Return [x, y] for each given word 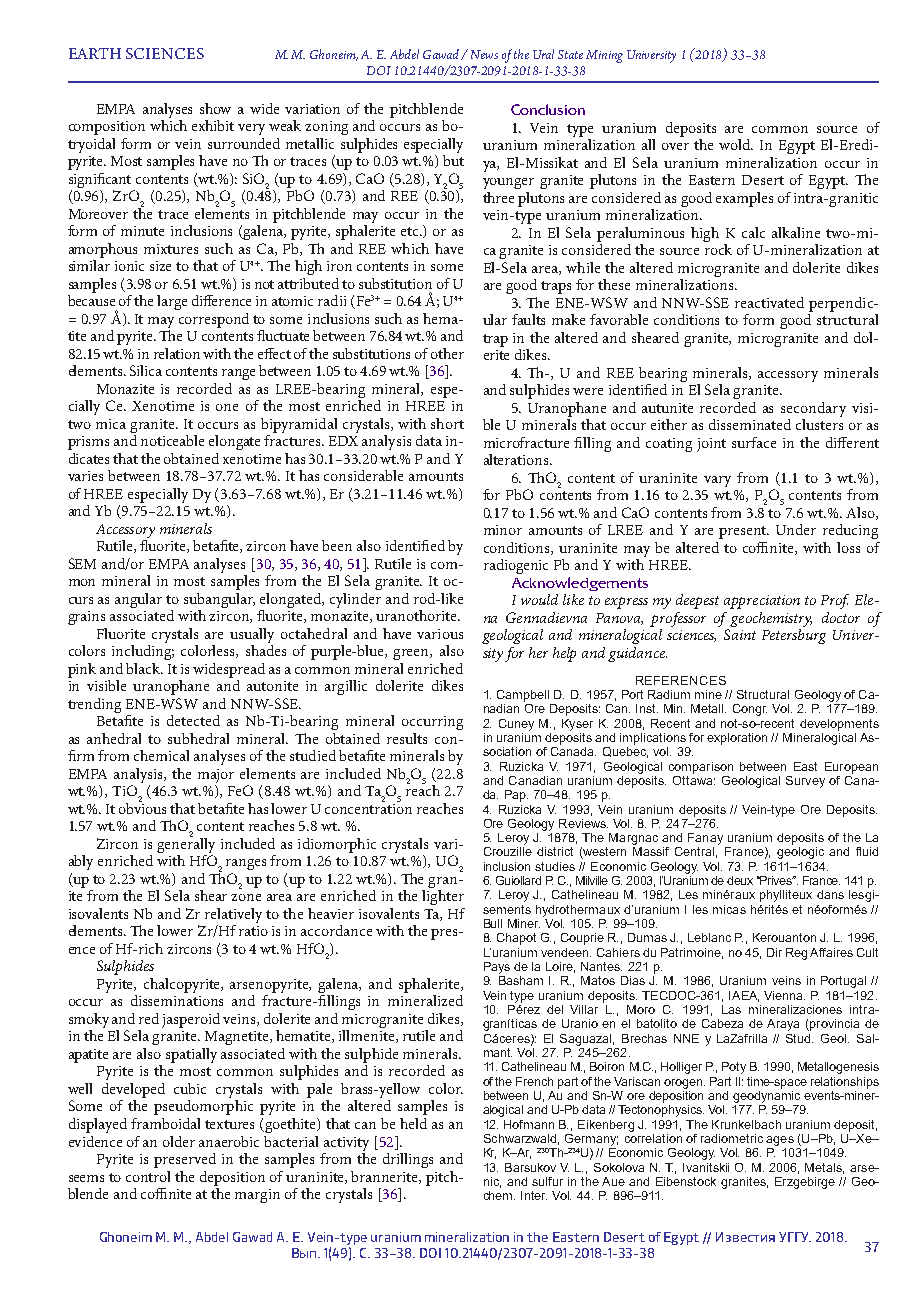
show [215, 108]
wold [736, 144]
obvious [142, 807]
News [484, 54]
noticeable [172, 440]
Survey [805, 782]
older [179, 1141]
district [555, 851]
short [447, 423]
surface [754, 442]
